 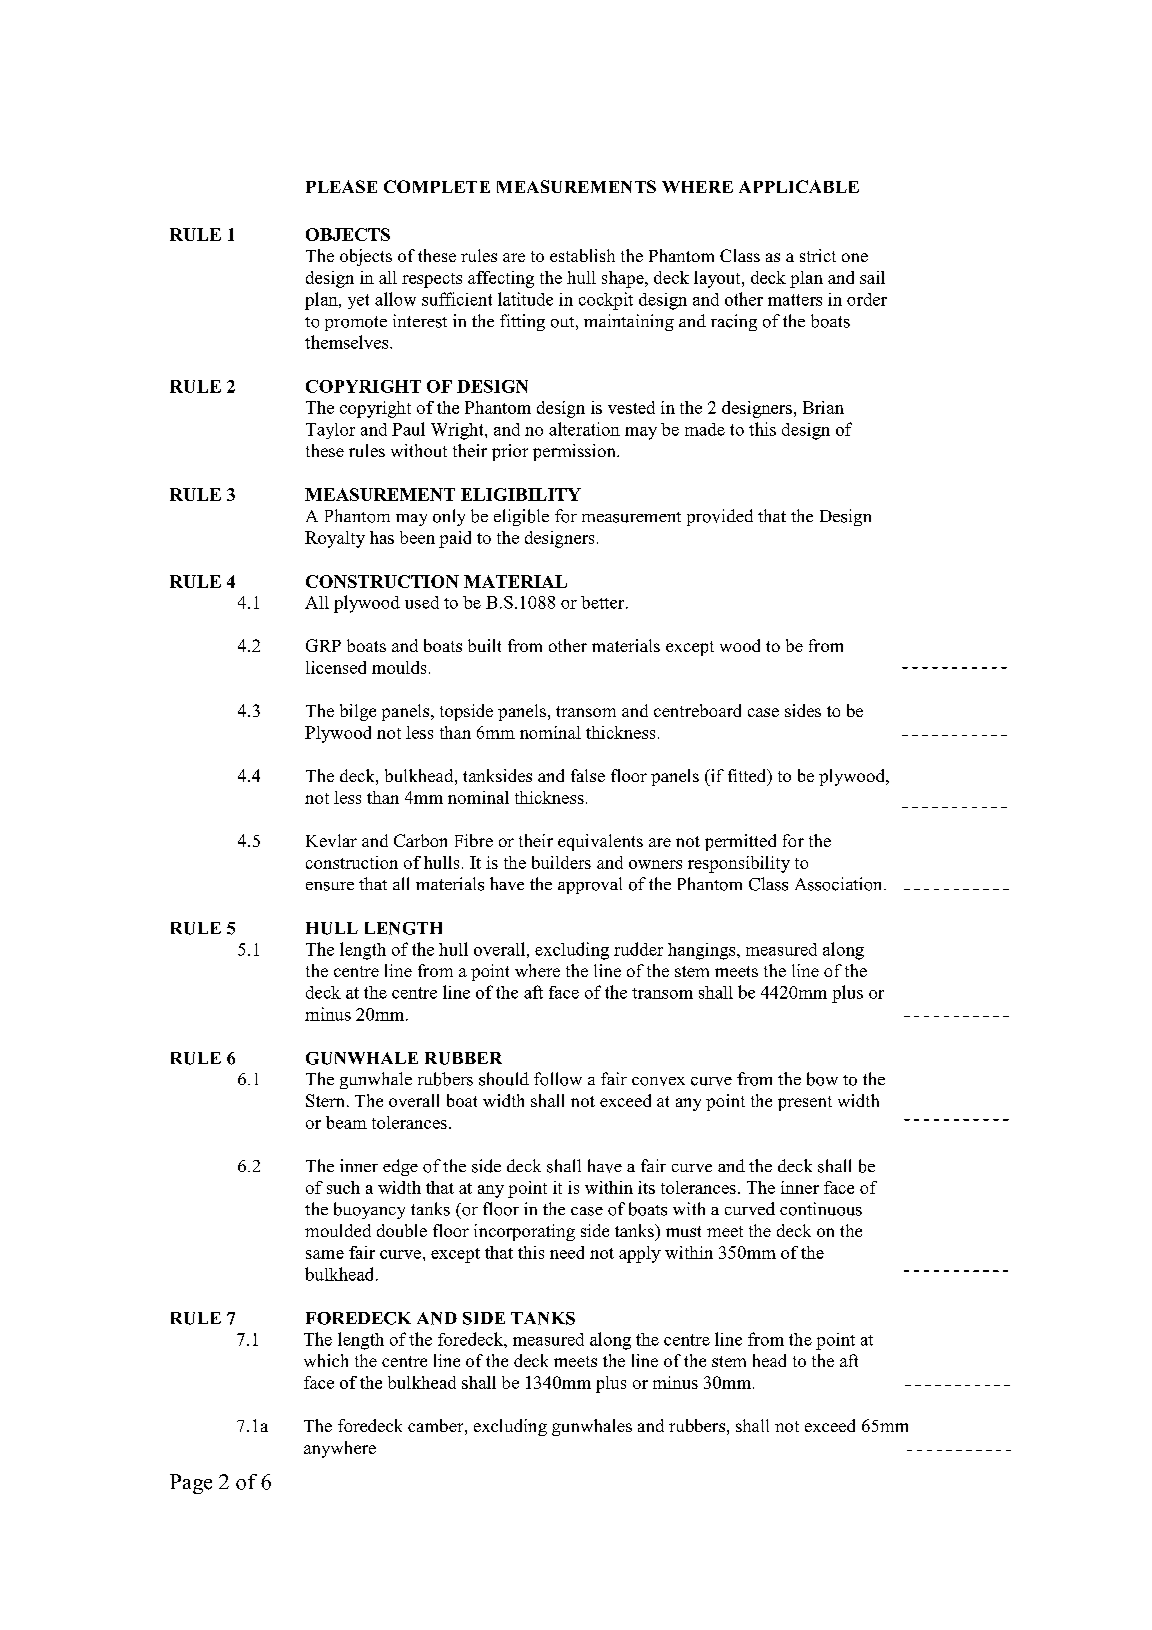 What do you see at coordinates (590, 885) in the screenshot?
I see `approval` at bounding box center [590, 885].
